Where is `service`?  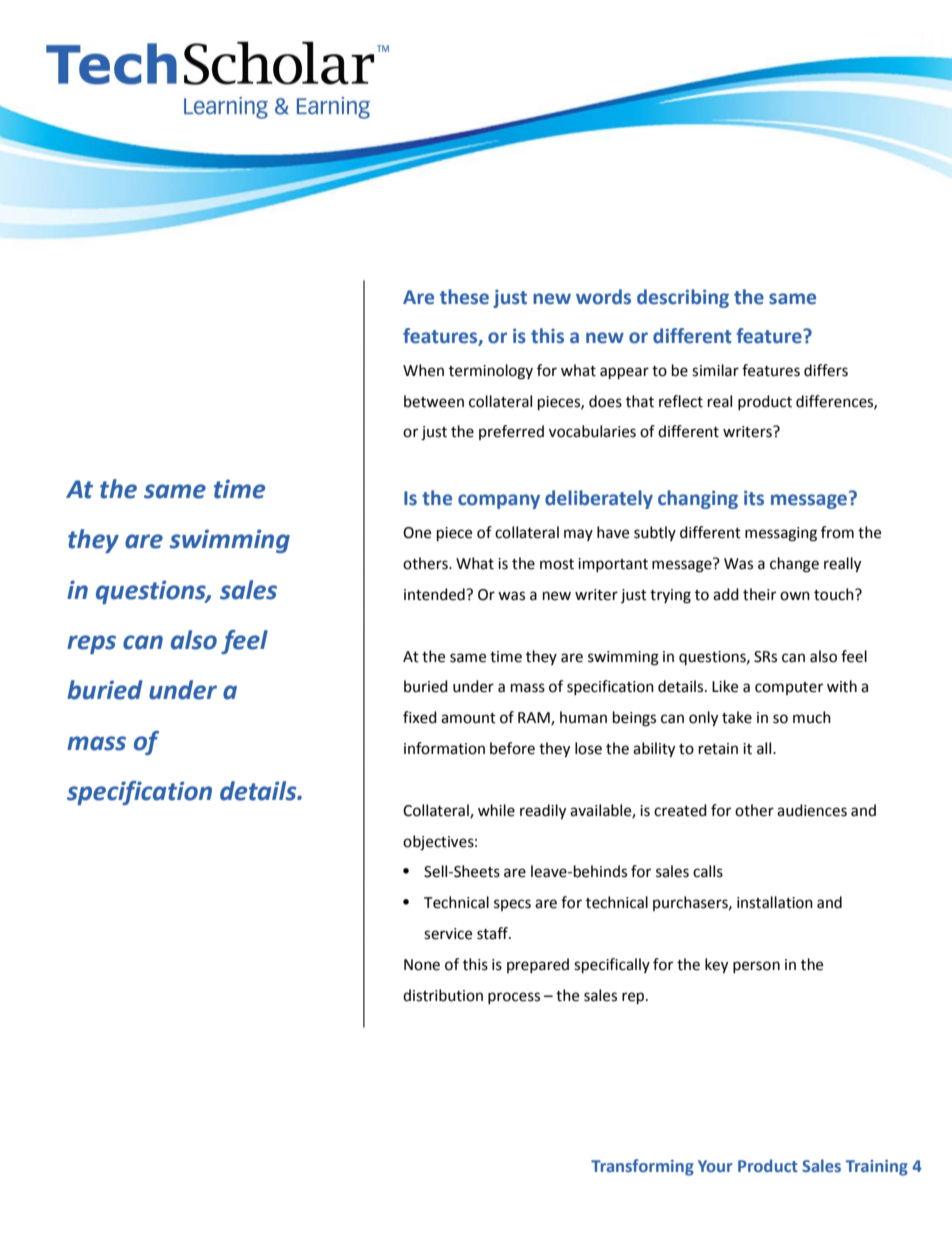 service is located at coordinates (448, 934).
